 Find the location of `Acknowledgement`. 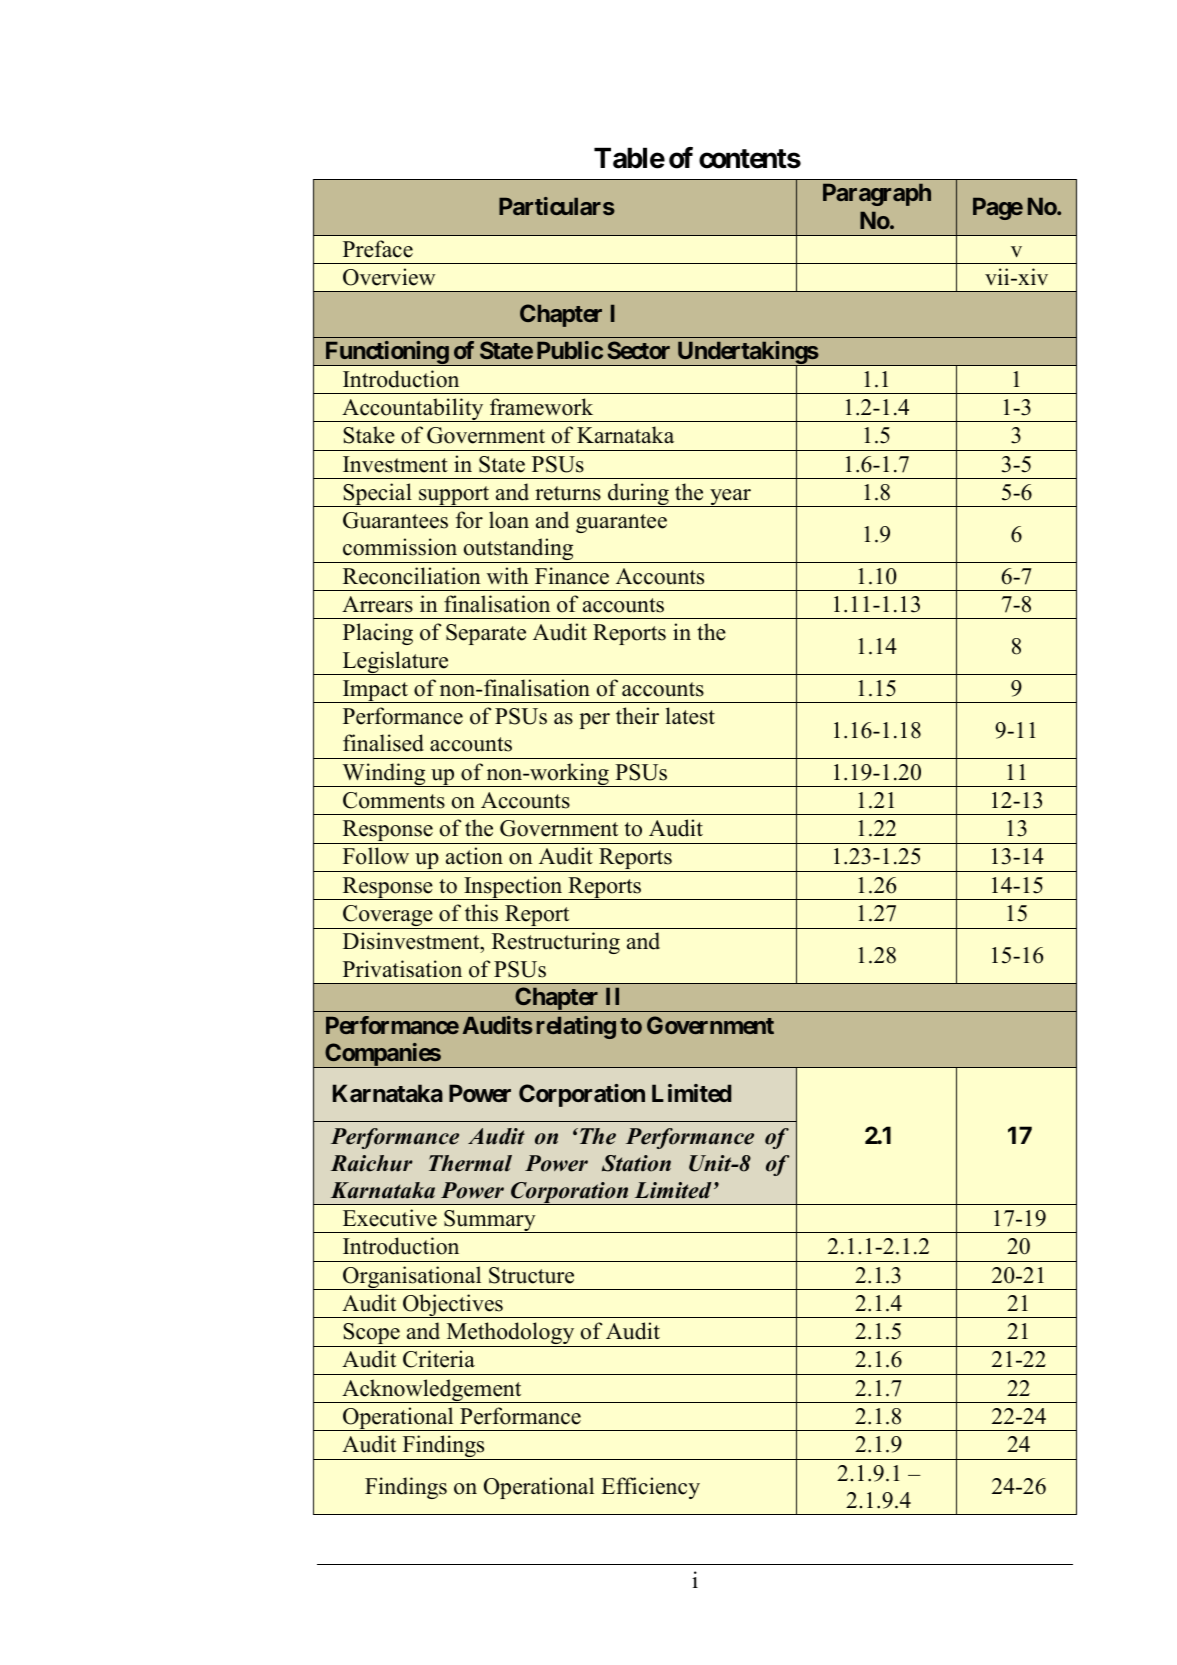

Acknowledgement is located at coordinates (432, 1391).
